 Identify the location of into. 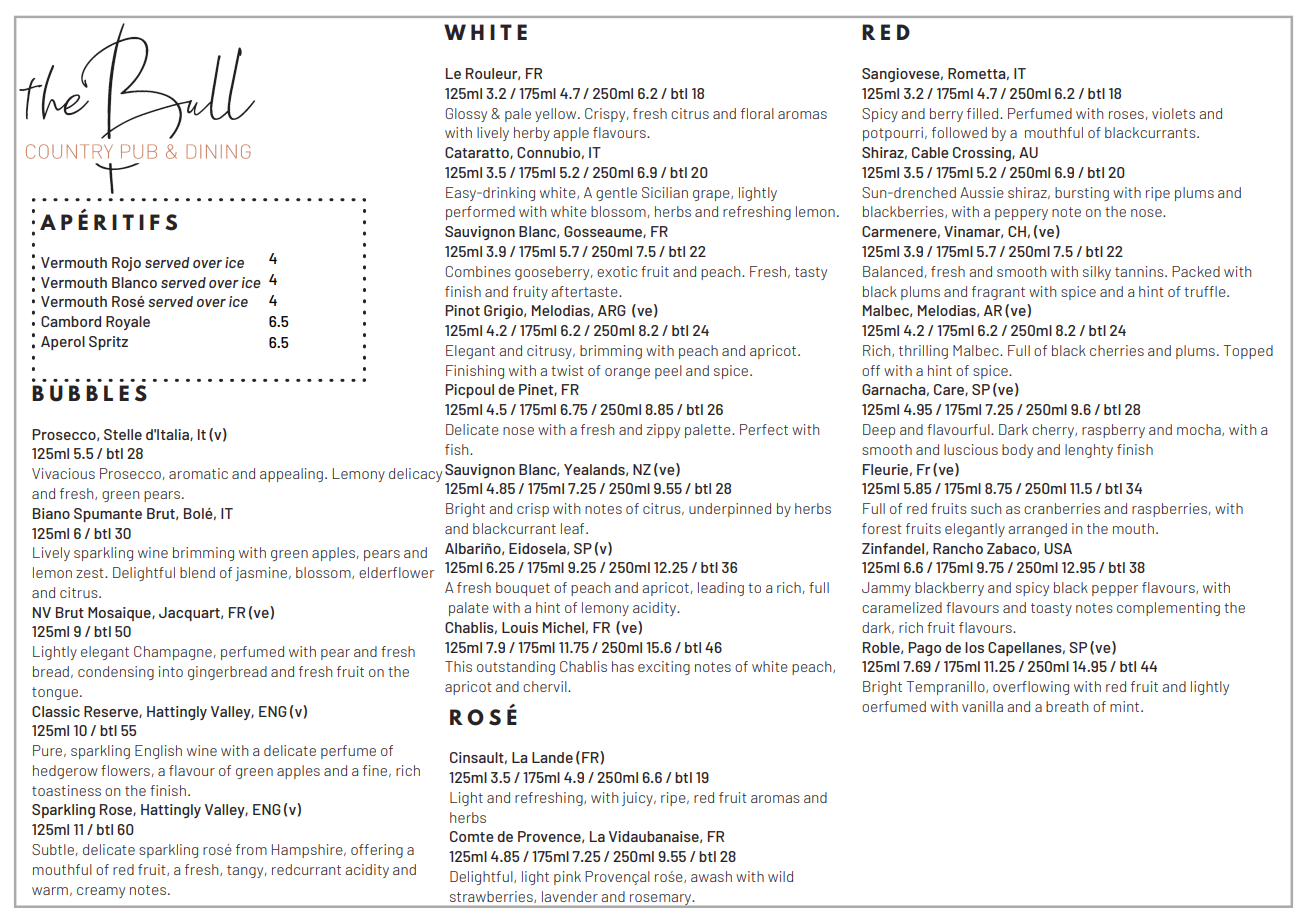
(171, 671).
